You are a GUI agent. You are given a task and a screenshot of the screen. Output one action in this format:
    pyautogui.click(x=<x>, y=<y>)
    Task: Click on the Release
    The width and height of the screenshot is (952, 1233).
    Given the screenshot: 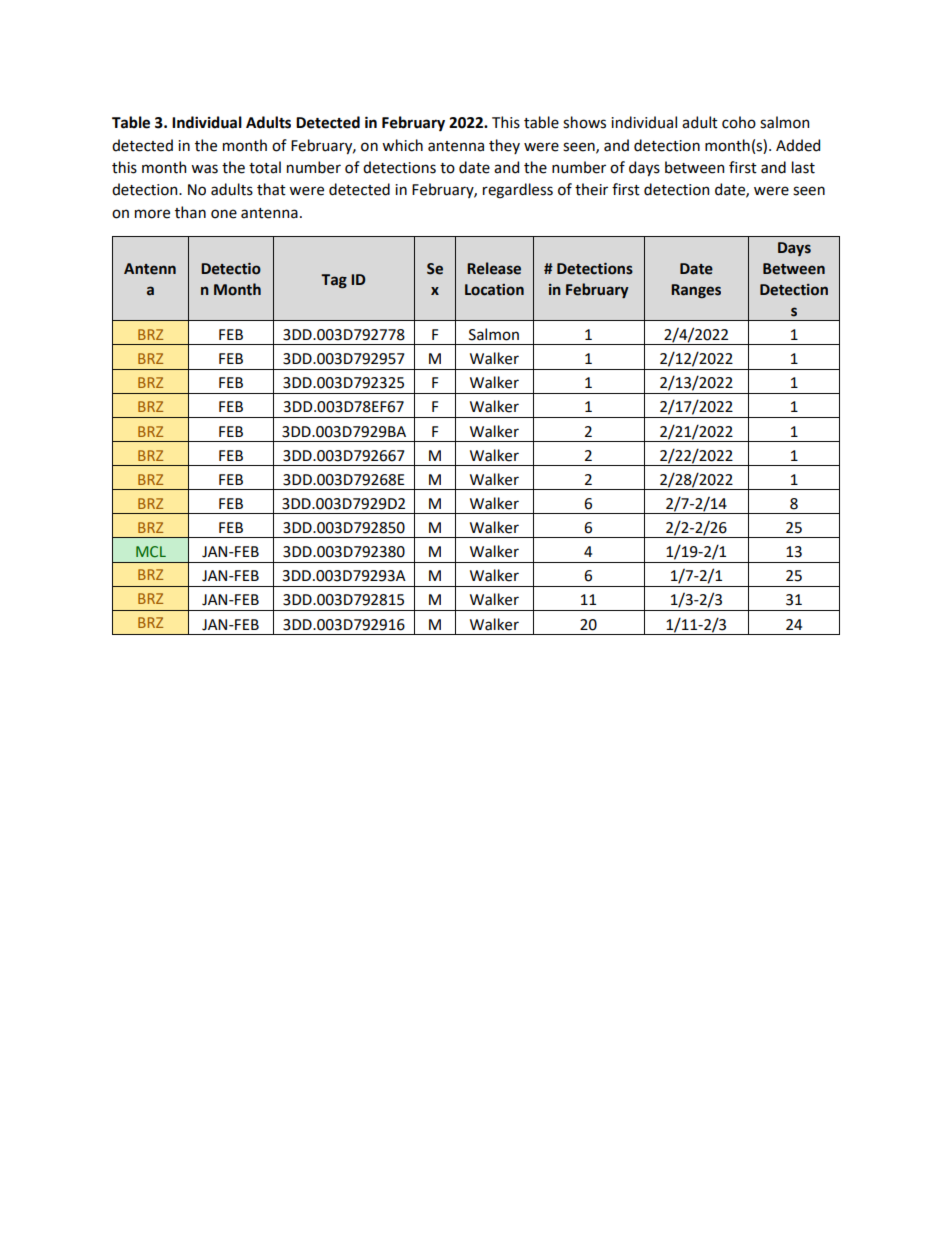 What is the action you would take?
    pyautogui.click(x=494, y=268)
